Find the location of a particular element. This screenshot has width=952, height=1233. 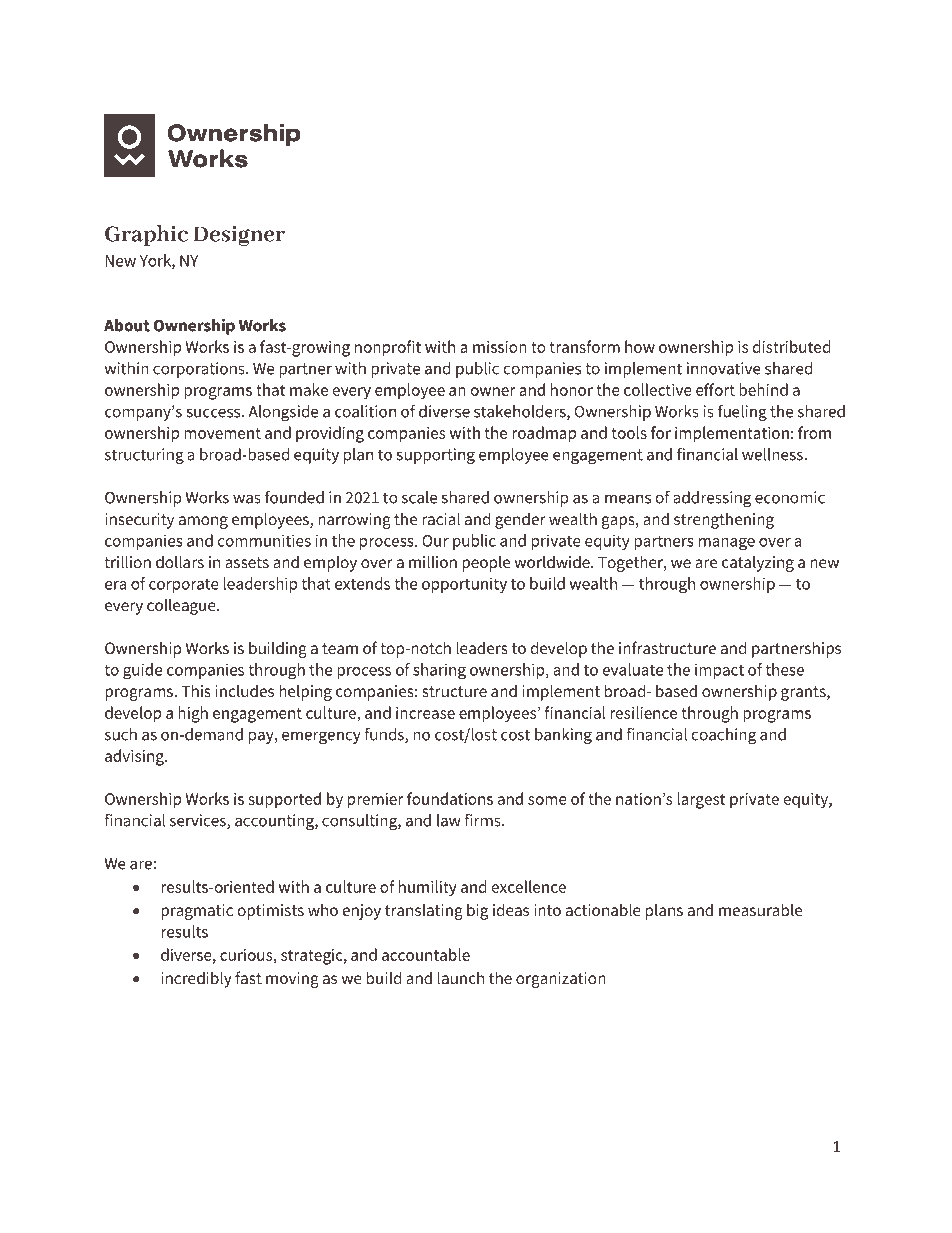

scale is located at coordinates (419, 497).
